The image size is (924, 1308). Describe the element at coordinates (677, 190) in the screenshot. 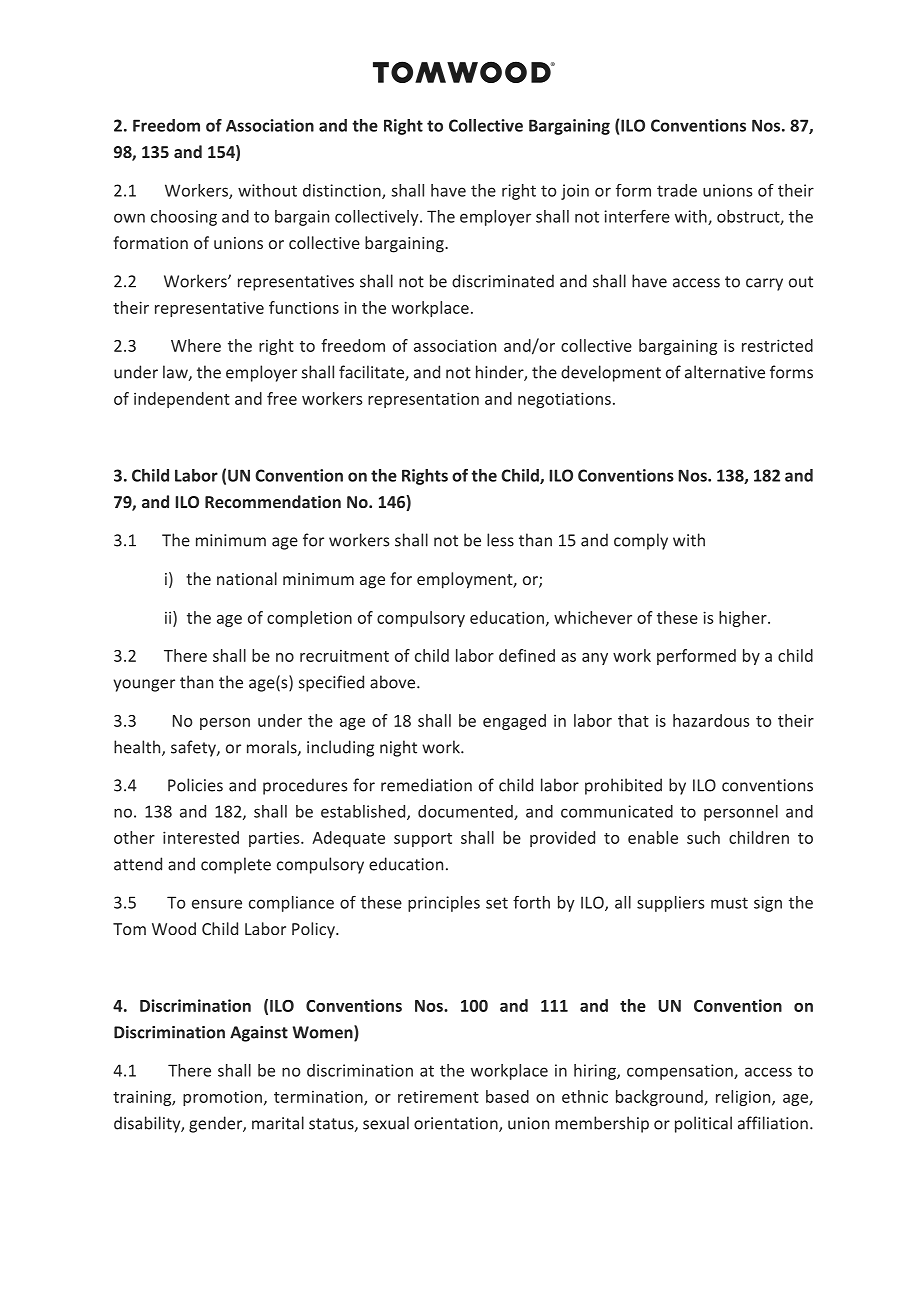

I see `trade` at that location.
